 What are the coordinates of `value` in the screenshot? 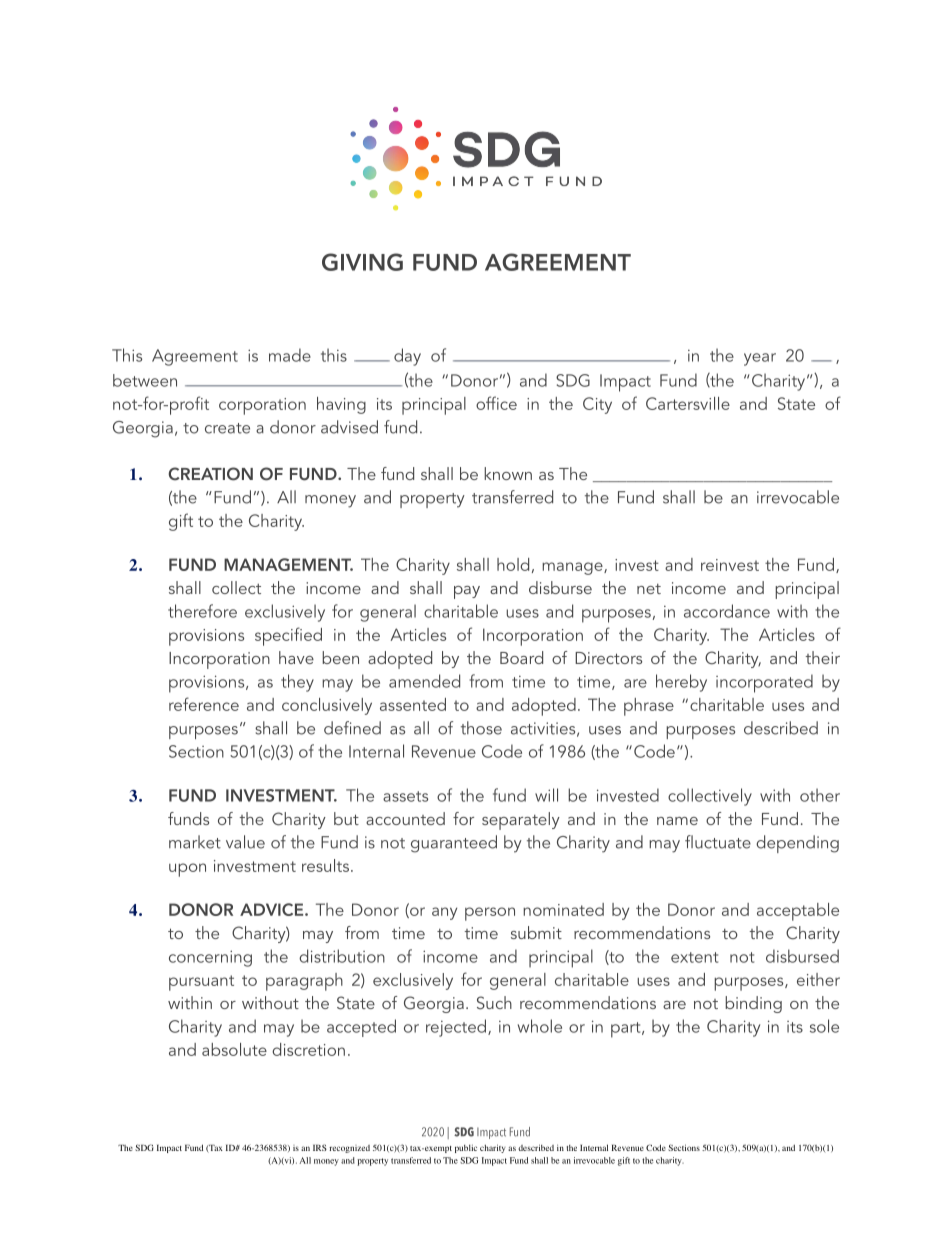 It's located at (245, 842).
